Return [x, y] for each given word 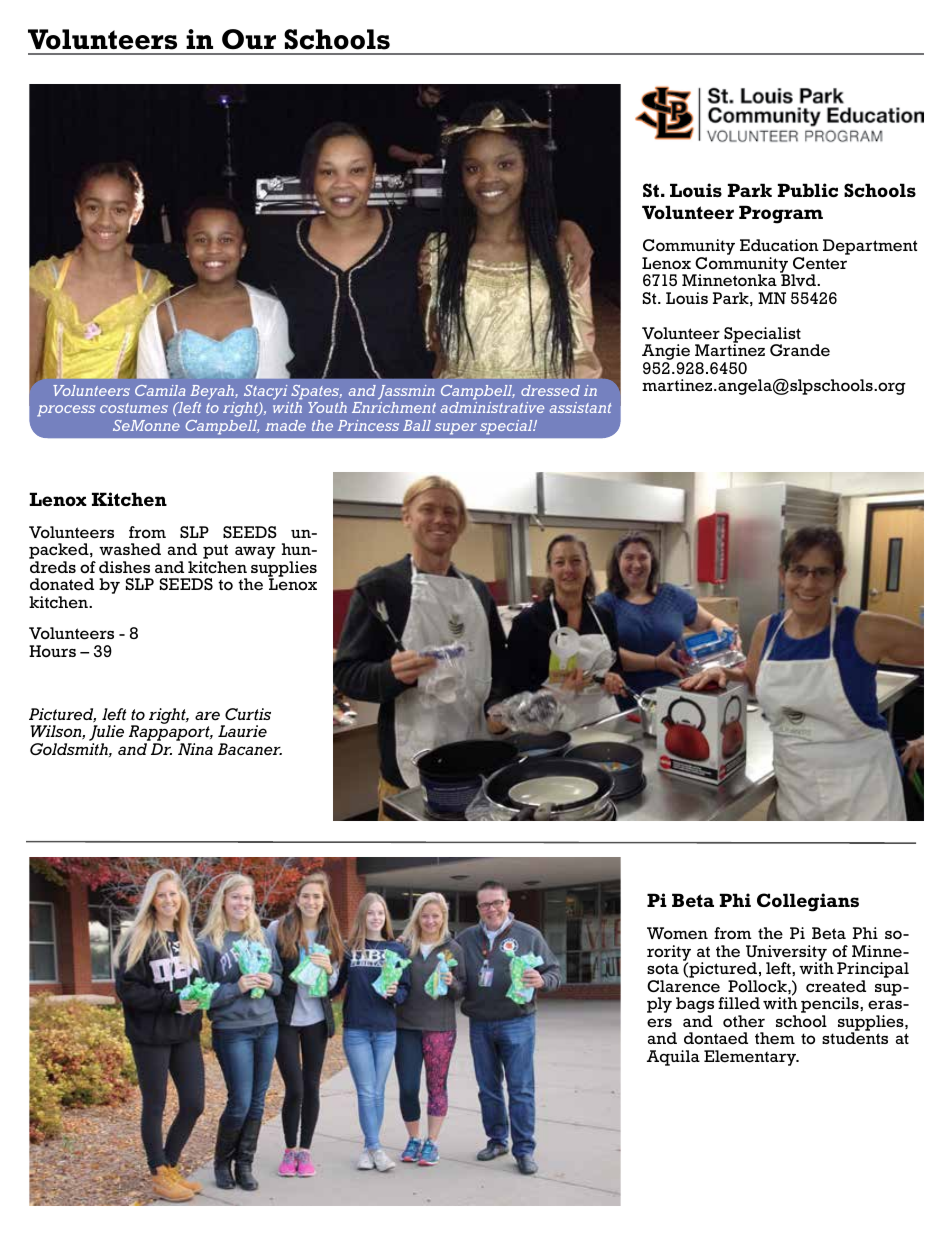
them [775, 1038]
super [455, 429]
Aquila [673, 1058]
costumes [134, 408]
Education [779, 245]
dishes [124, 567]
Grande [800, 350]
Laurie [242, 731]
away [255, 552]
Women [677, 933]
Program [781, 214]
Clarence [683, 986]
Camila [160, 390]
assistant [580, 407]
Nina [195, 749]
